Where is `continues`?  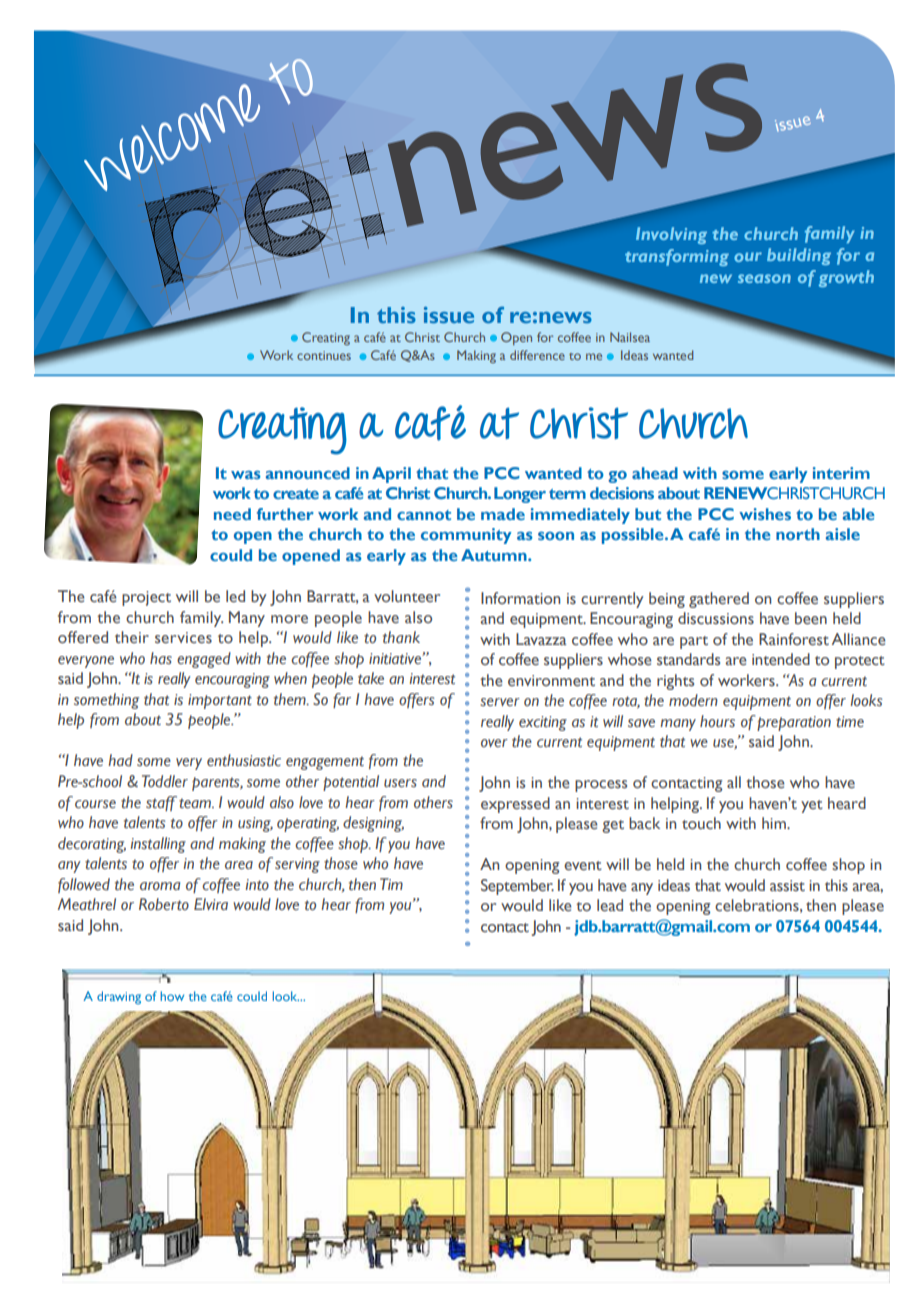
continues is located at coordinates (324, 355).
